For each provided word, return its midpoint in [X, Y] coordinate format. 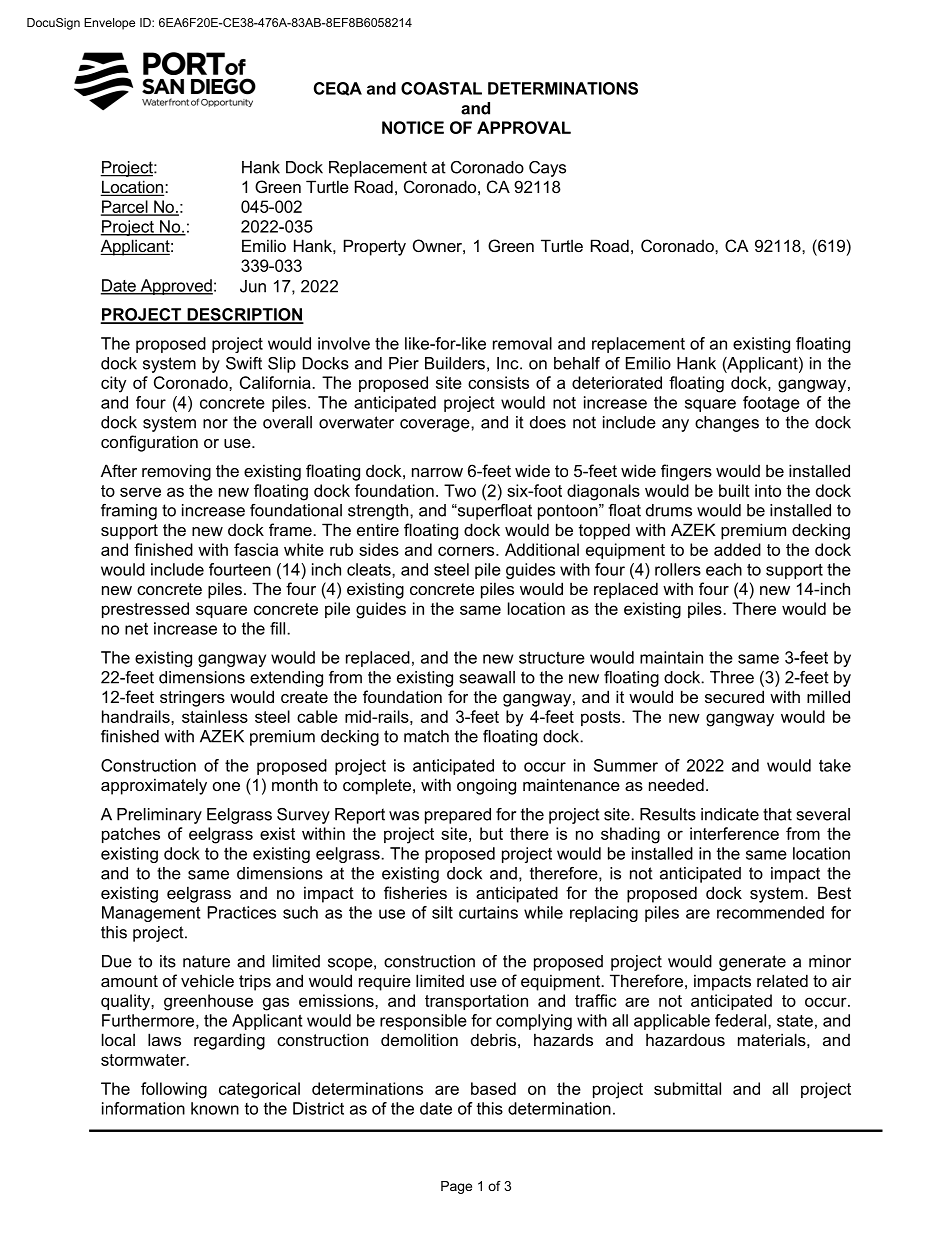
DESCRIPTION [244, 315]
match [426, 736]
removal [522, 343]
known [215, 1108]
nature [206, 961]
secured [734, 696]
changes [727, 424]
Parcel [125, 207]
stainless [215, 716]
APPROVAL [524, 127]
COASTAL [441, 88]
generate [752, 963]
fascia [256, 549]
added [737, 549]
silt [442, 912]
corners [467, 551]
